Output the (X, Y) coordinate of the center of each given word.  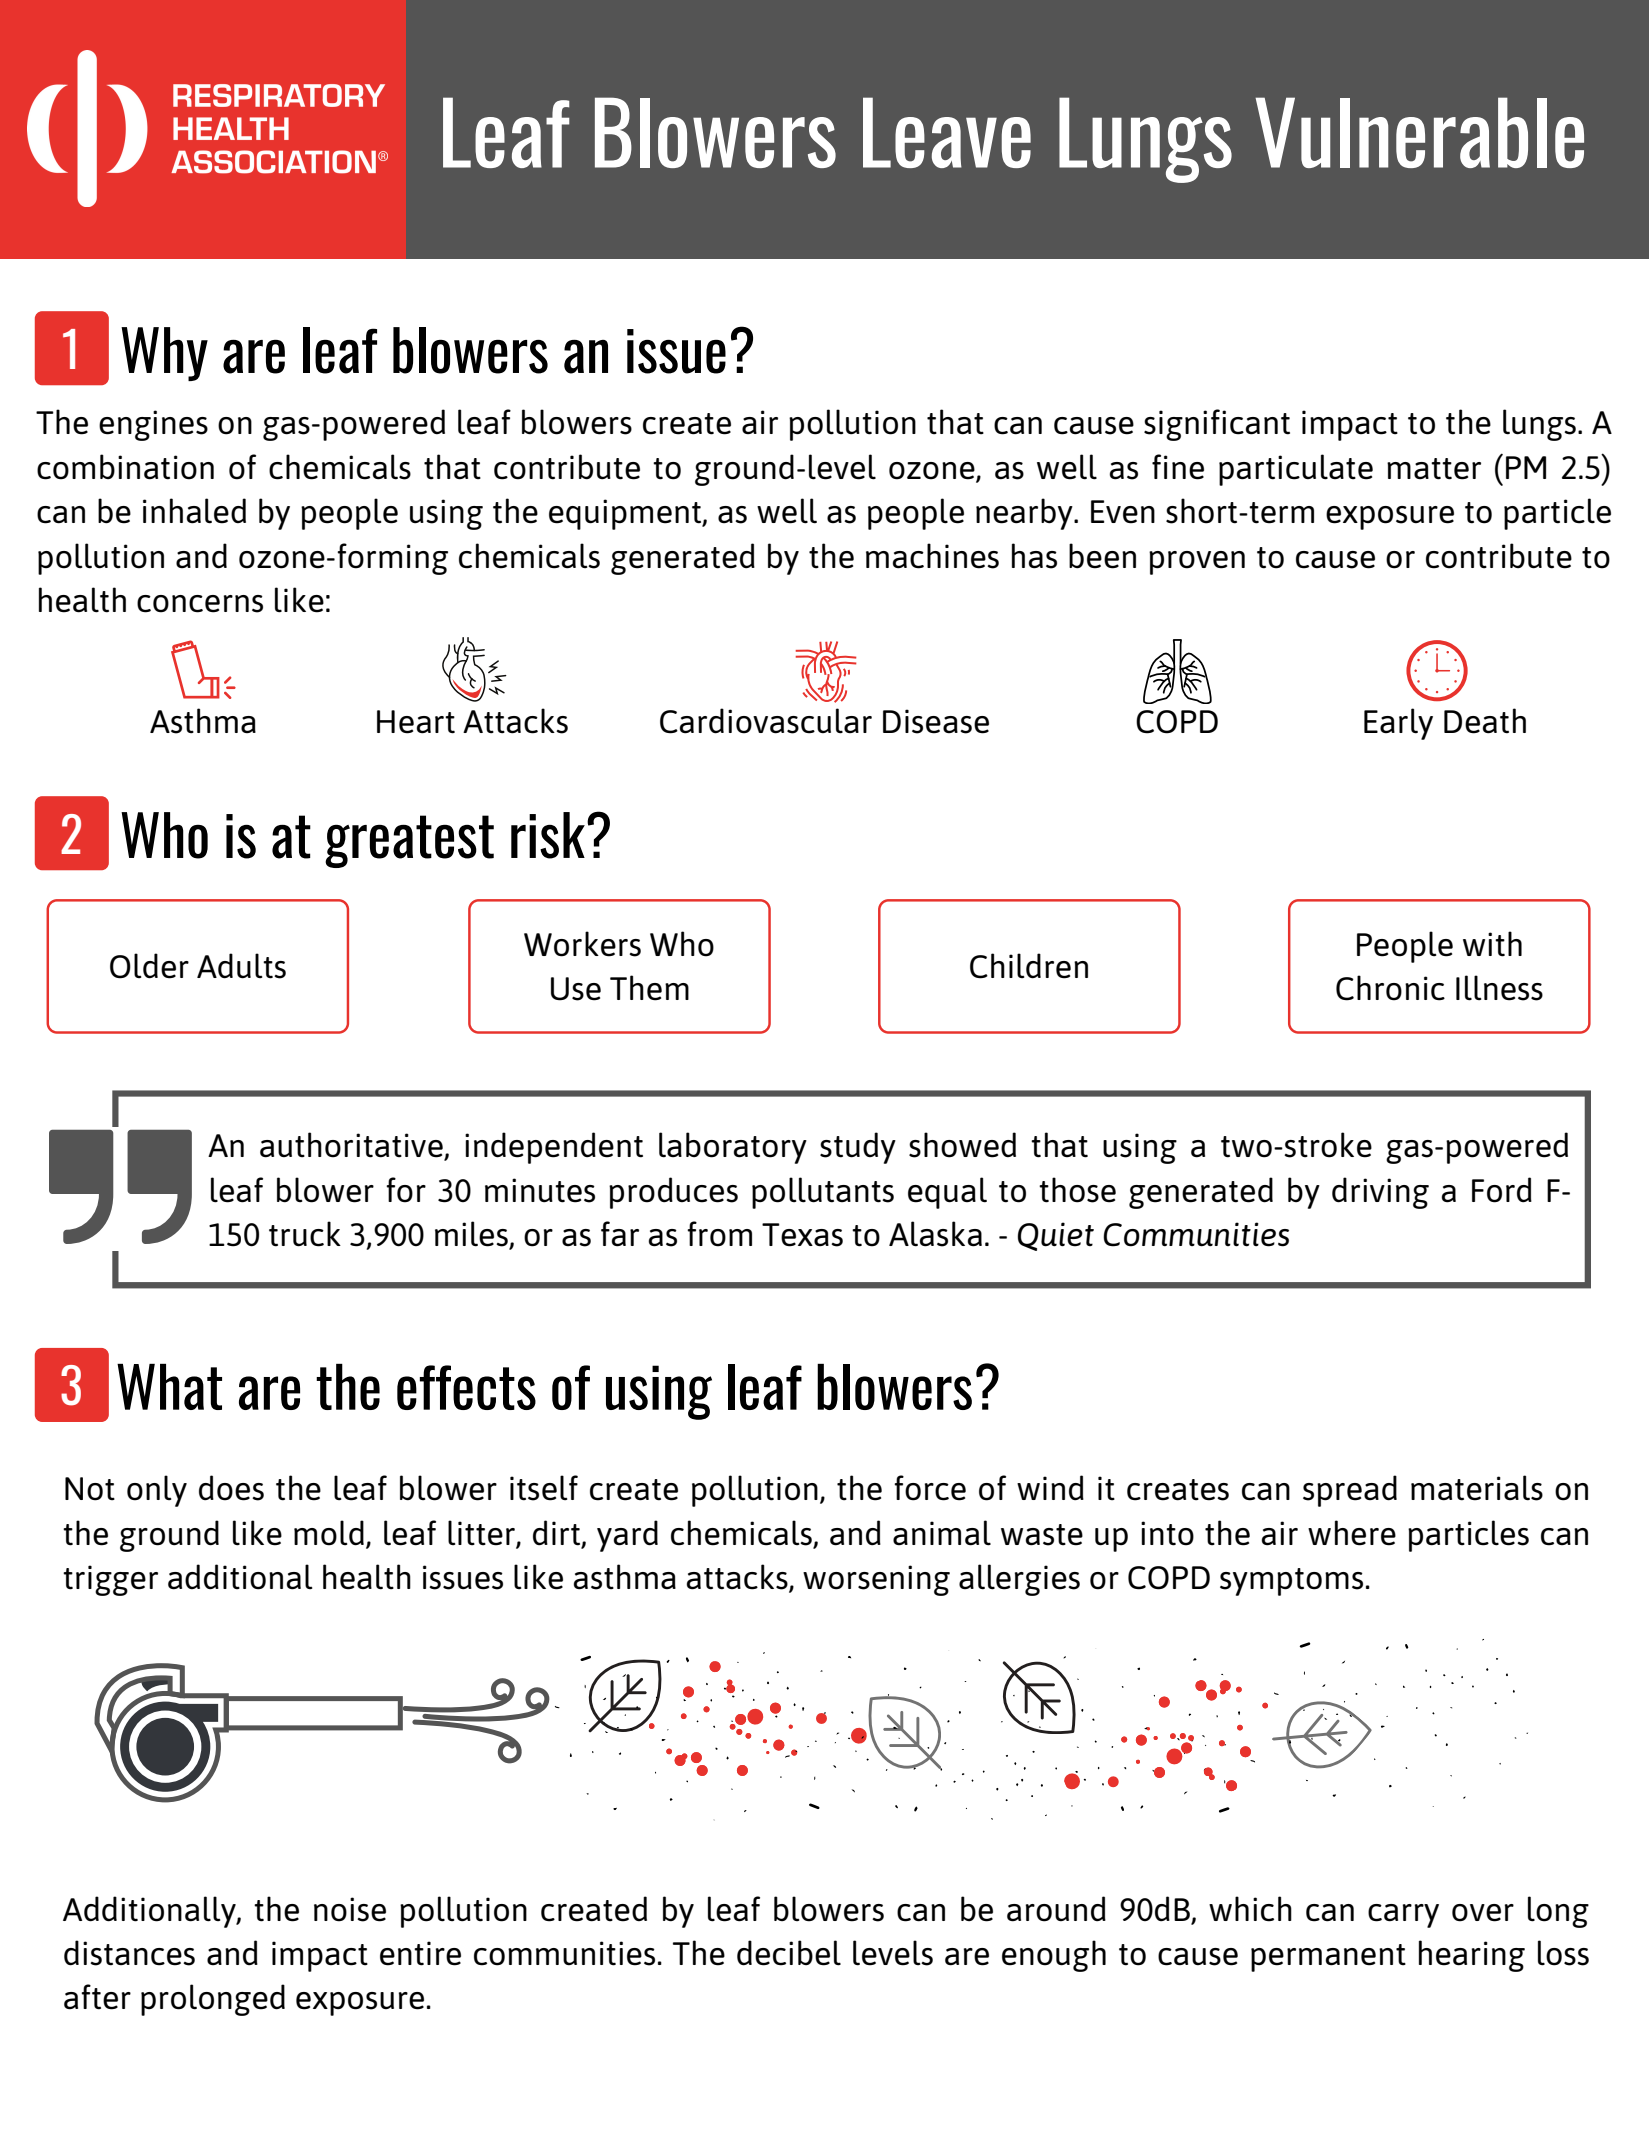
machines (932, 556)
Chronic (1390, 988)
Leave (947, 132)
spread (1350, 1491)
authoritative (352, 1146)
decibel (789, 1953)
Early (1398, 724)
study (858, 1148)
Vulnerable (1419, 132)
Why (164, 354)
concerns (200, 604)
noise (350, 1909)
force (930, 1488)
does (231, 1488)
